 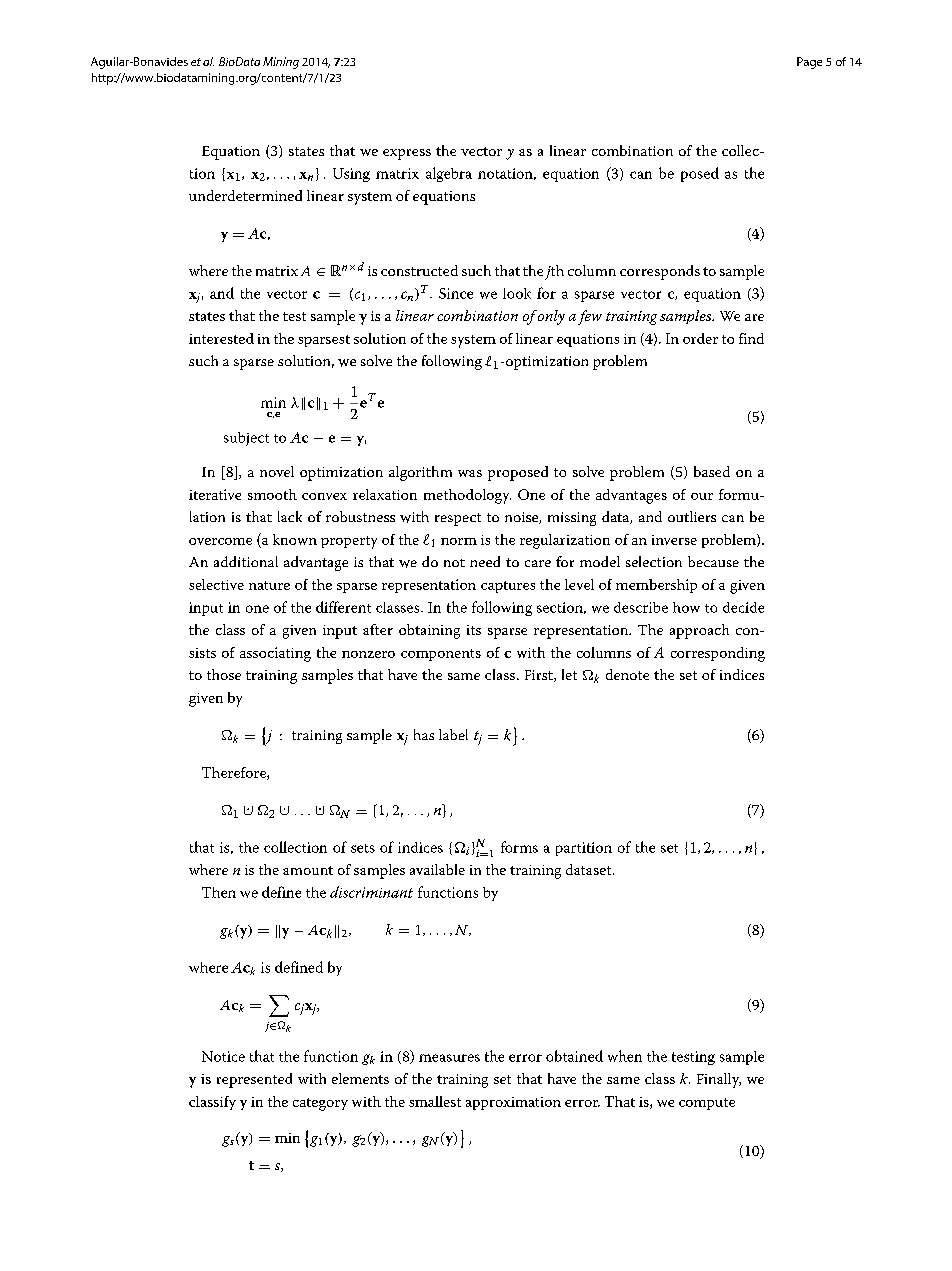 What do you see at coordinates (407, 154) in the screenshot?
I see `express` at bounding box center [407, 154].
